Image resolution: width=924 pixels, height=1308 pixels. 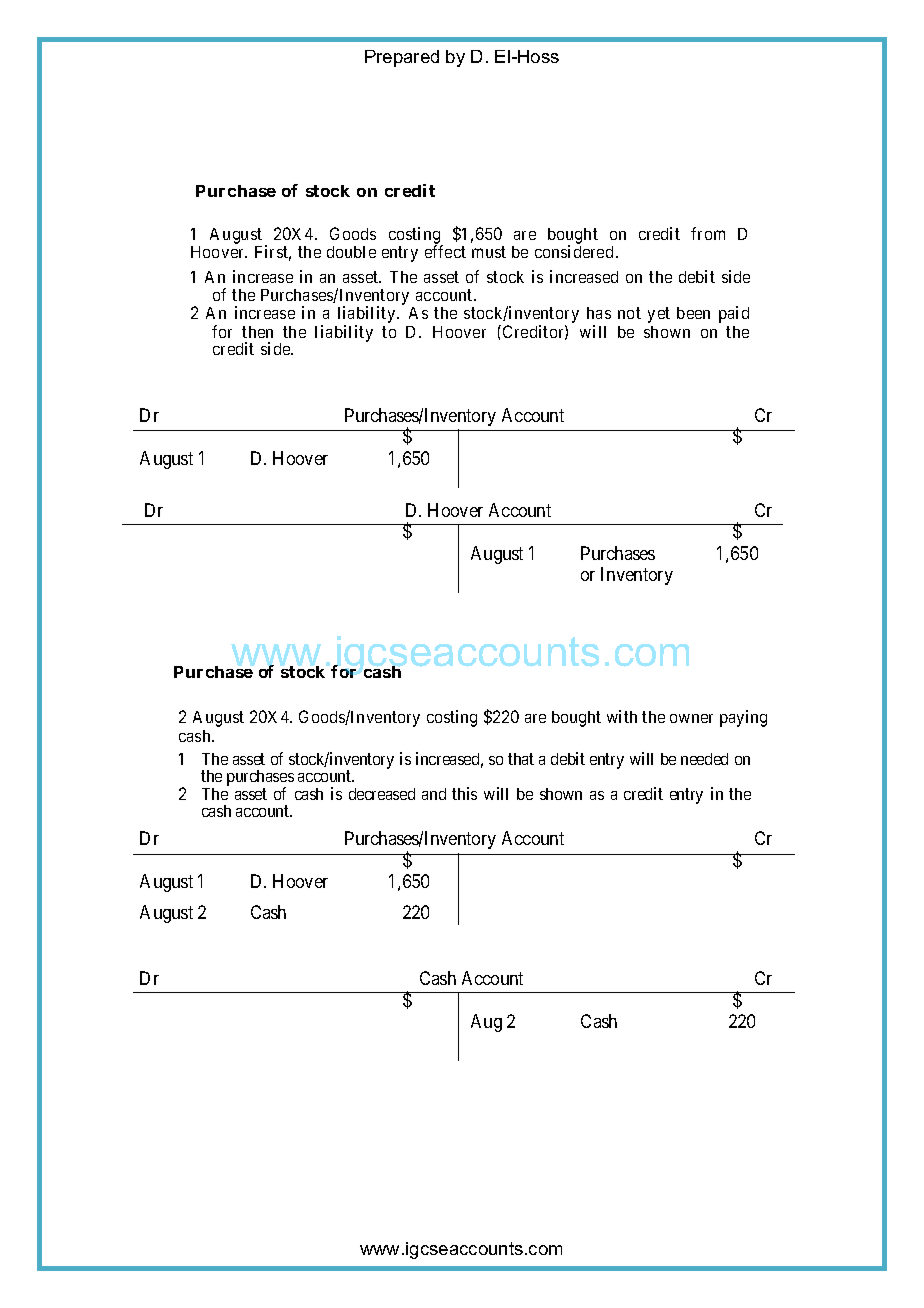 What do you see at coordinates (402, 58) in the image?
I see `Prepared` at bounding box center [402, 58].
